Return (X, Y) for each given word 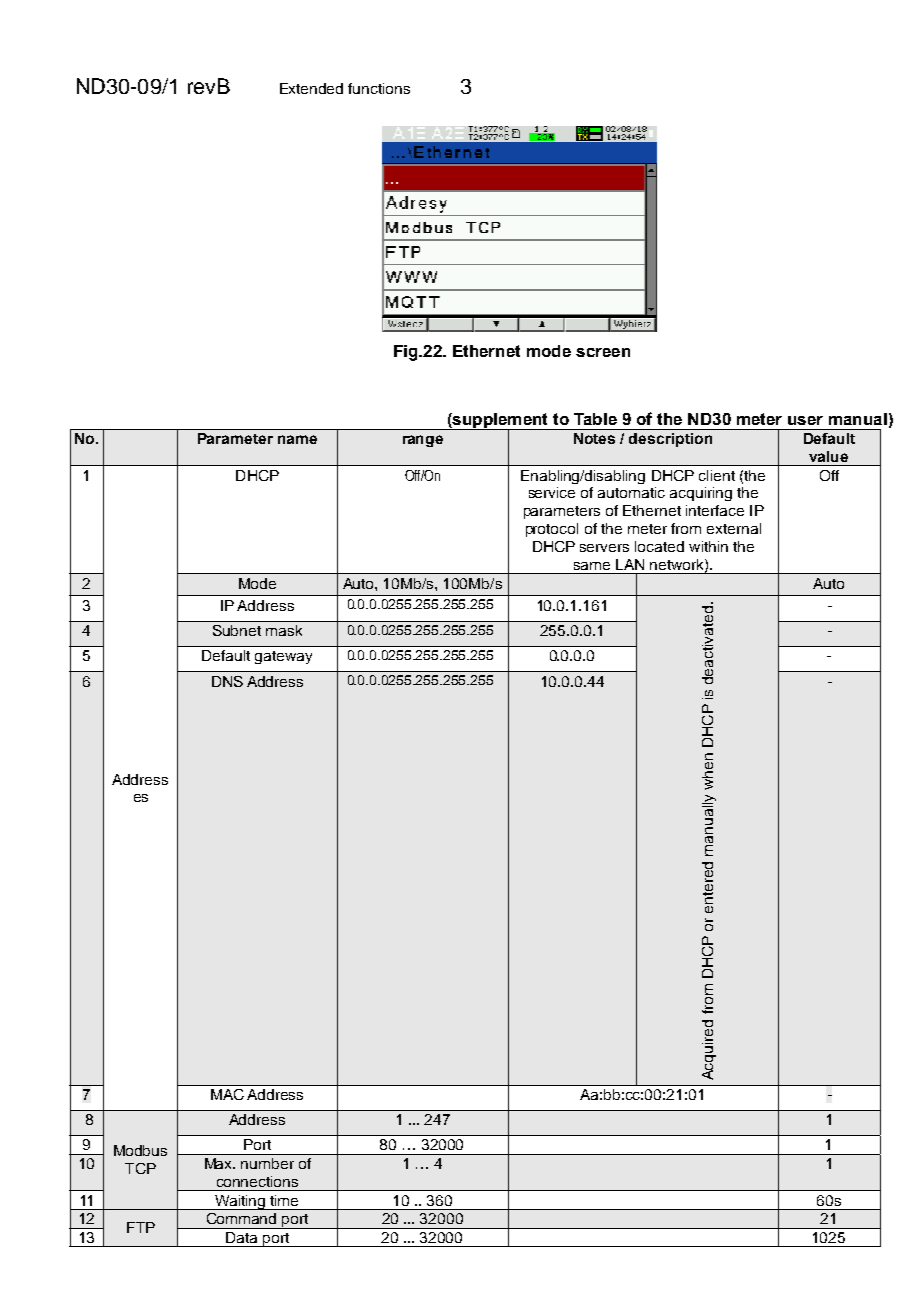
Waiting (240, 1202)
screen (603, 352)
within (708, 546)
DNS (227, 681)
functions (379, 88)
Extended (311, 88)
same (592, 566)
